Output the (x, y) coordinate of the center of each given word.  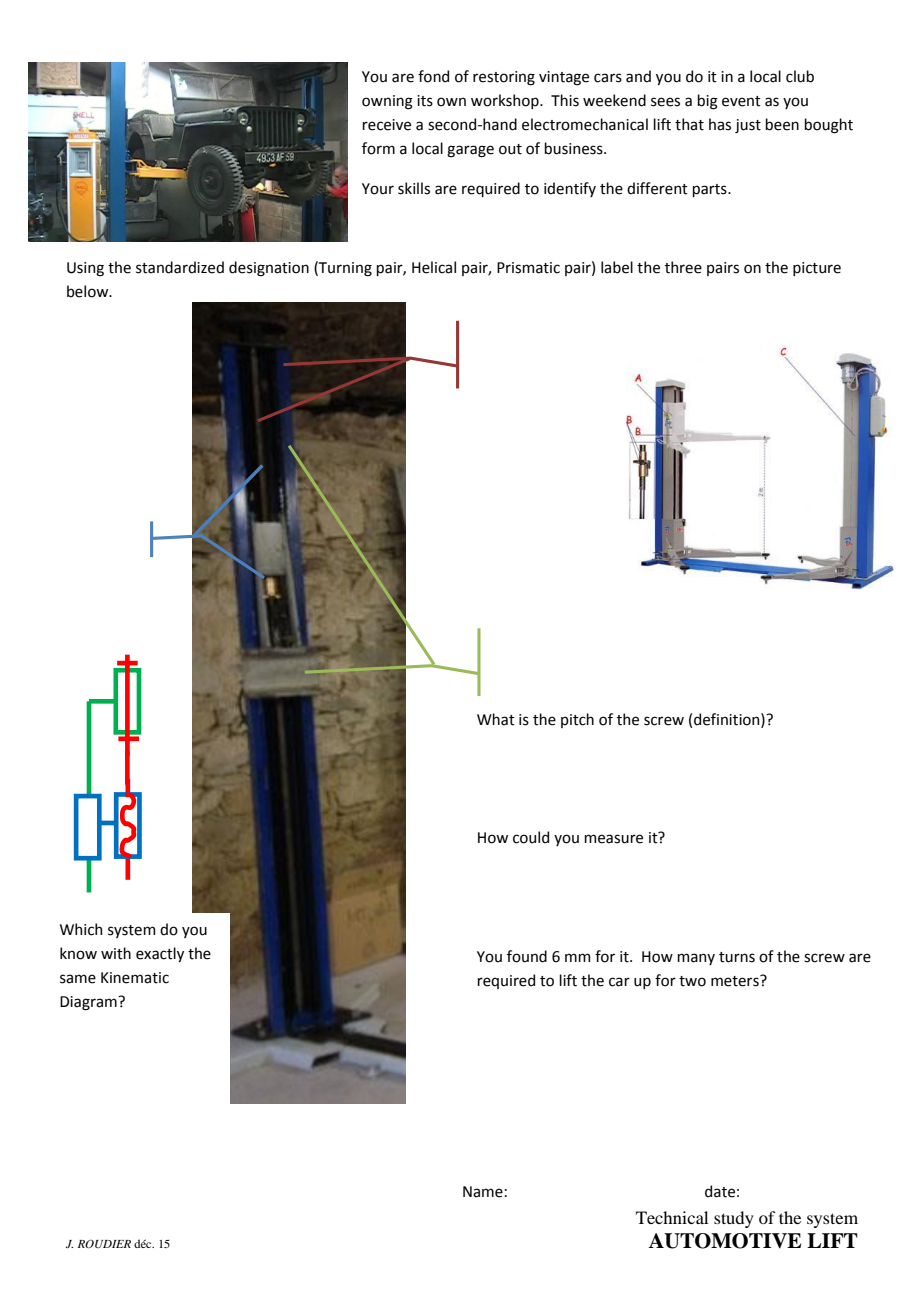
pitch (577, 720)
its (425, 101)
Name (483, 1192)
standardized (180, 267)
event (741, 101)
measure (613, 839)
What (496, 719)
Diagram (89, 1003)
